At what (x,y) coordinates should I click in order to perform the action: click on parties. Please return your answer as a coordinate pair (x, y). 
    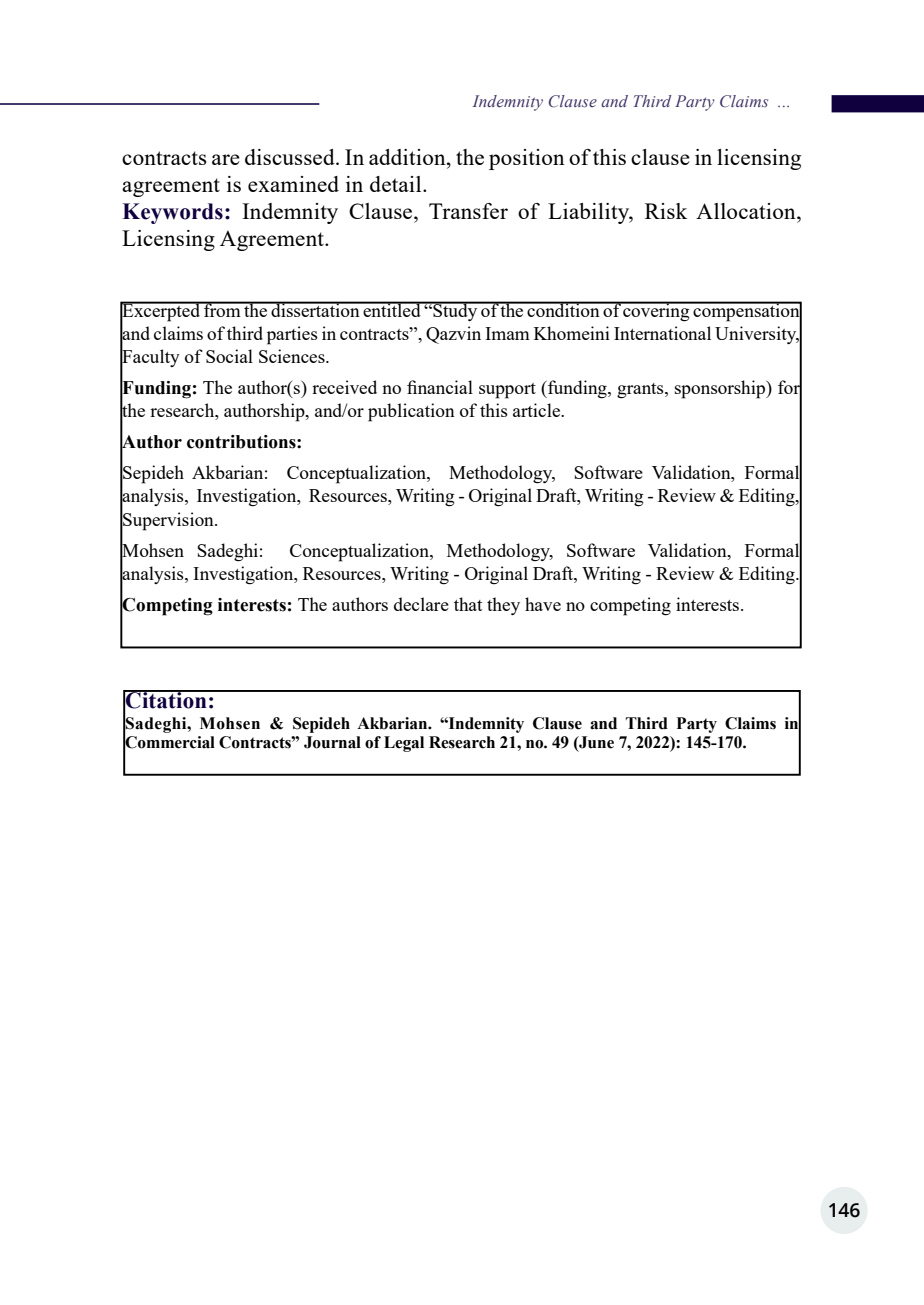
    Looking at the image, I should click on (292, 335).
